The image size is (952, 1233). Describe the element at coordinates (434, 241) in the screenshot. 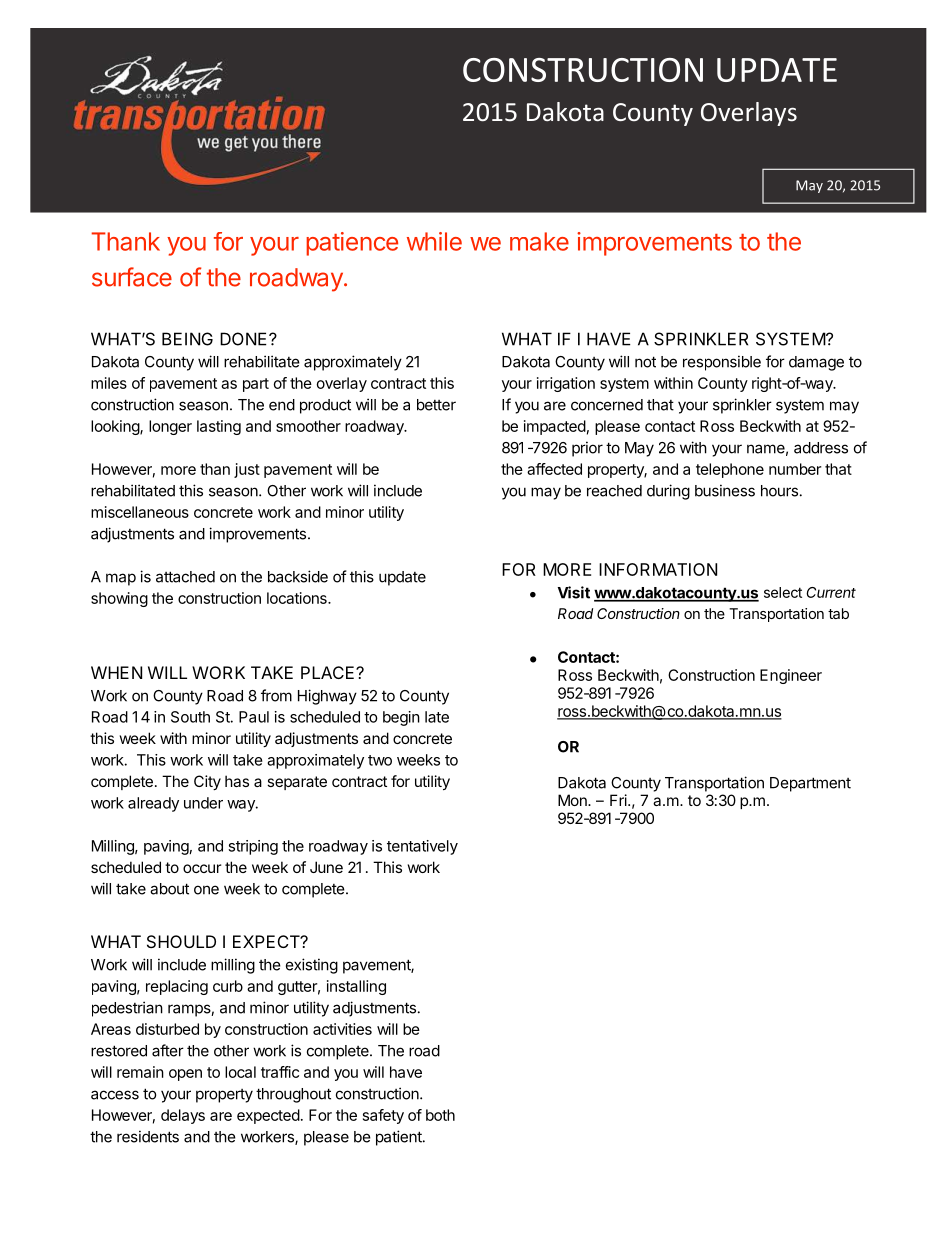

I see `while` at that location.
